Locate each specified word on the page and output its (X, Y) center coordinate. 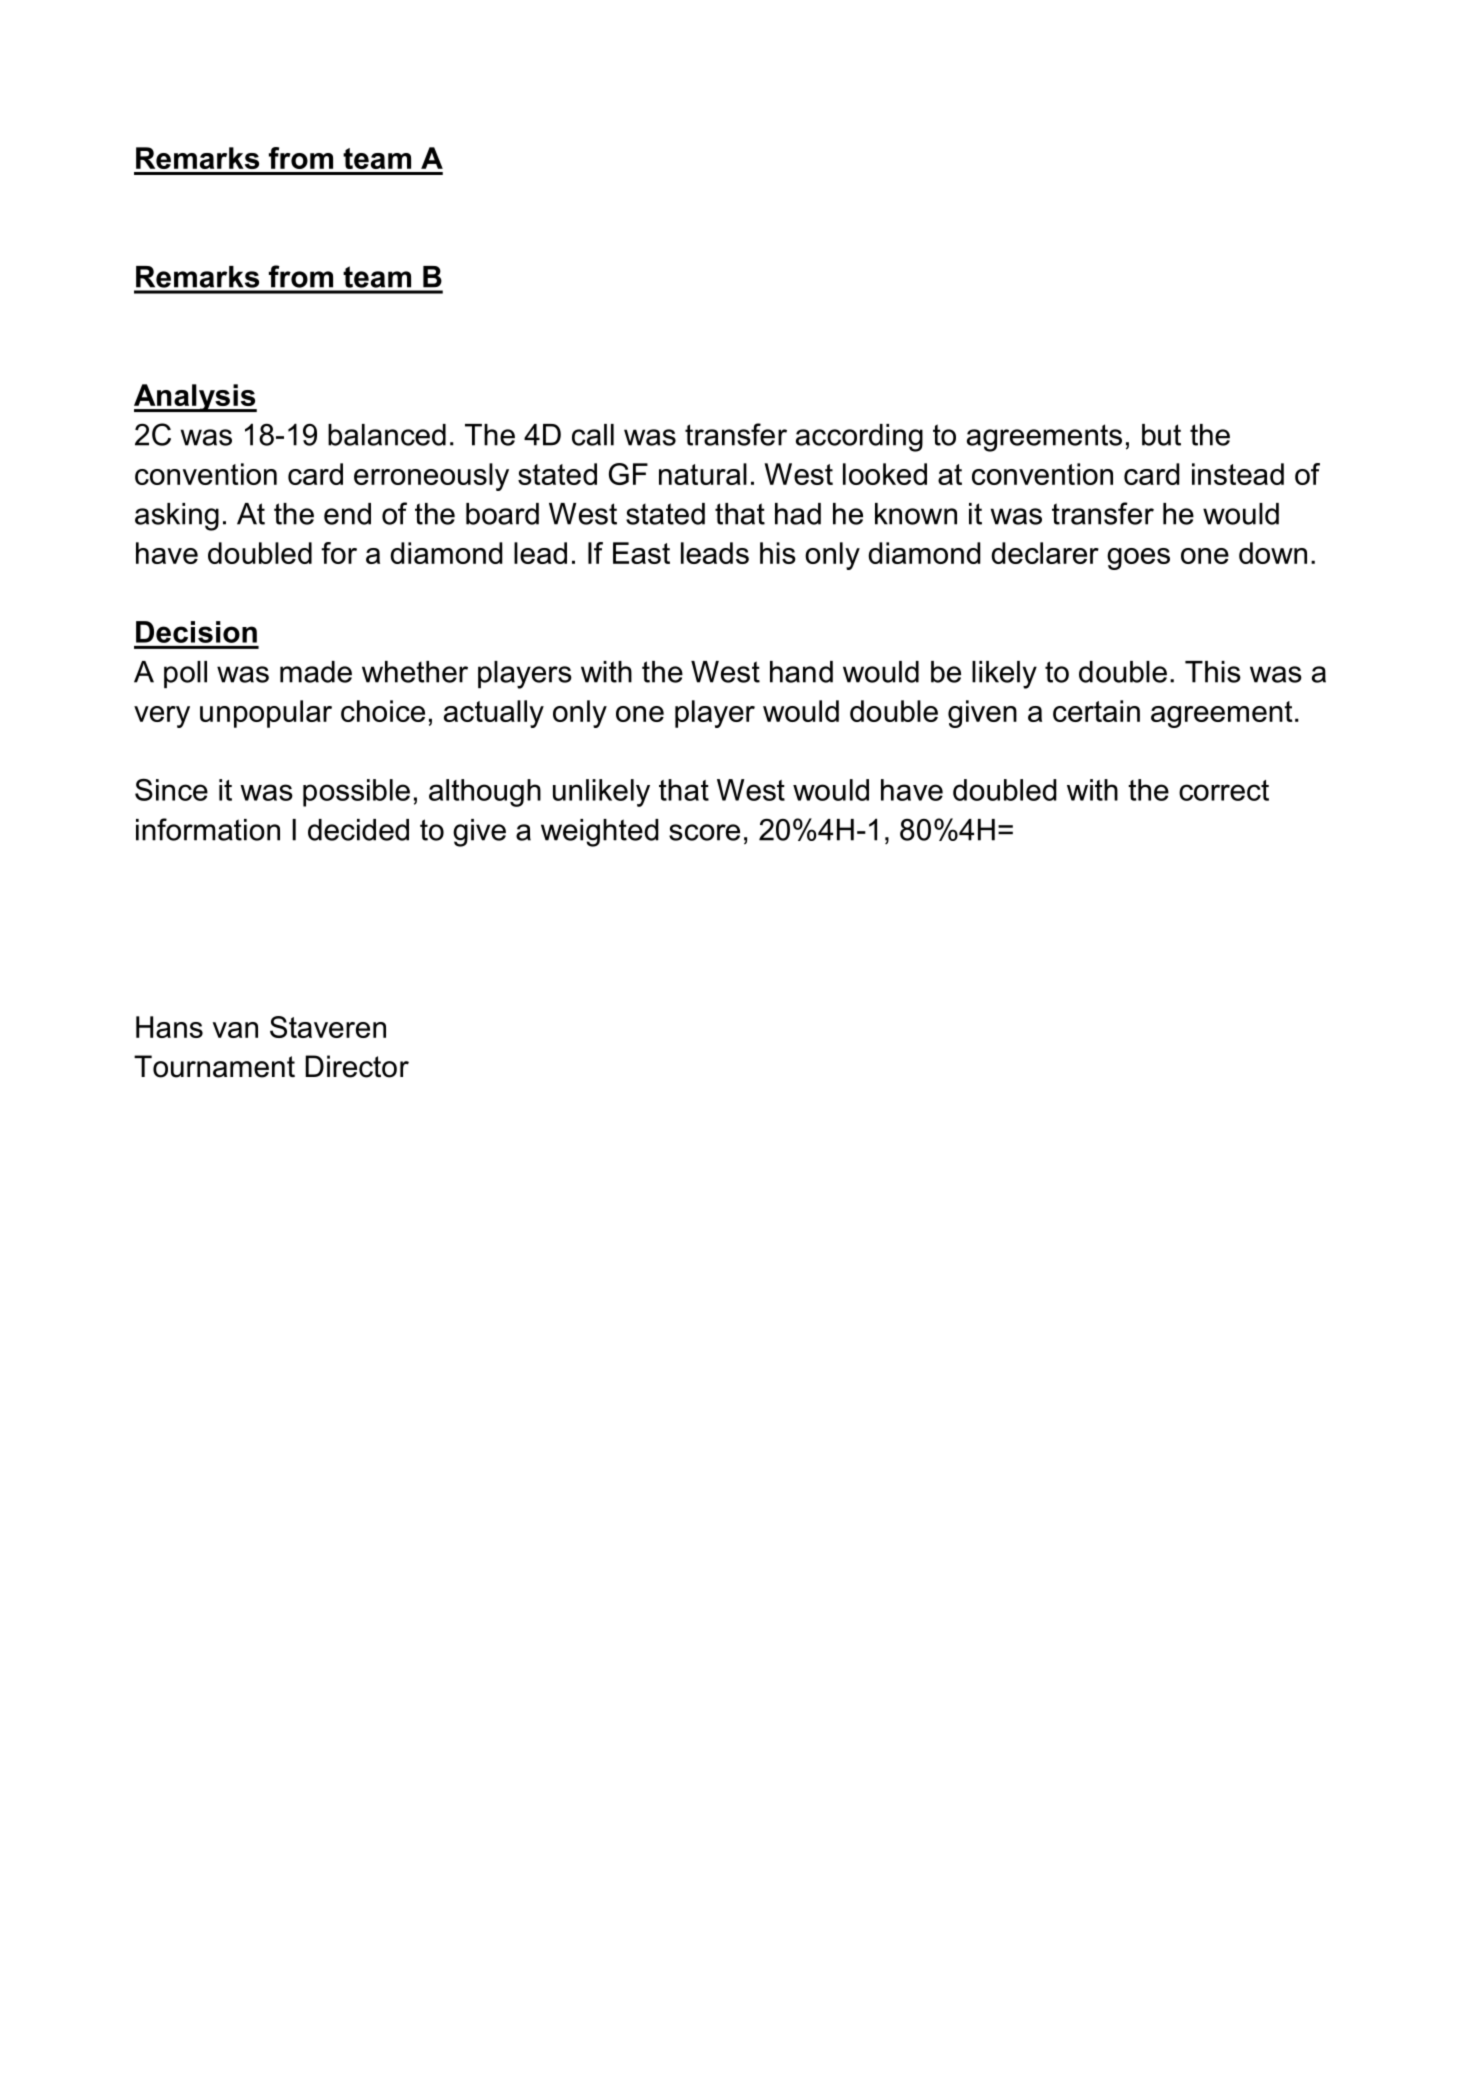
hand (801, 672)
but (1161, 435)
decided (358, 830)
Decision (196, 632)
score (704, 832)
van (235, 1030)
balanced (387, 435)
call (593, 435)
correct (1224, 790)
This (1213, 672)
